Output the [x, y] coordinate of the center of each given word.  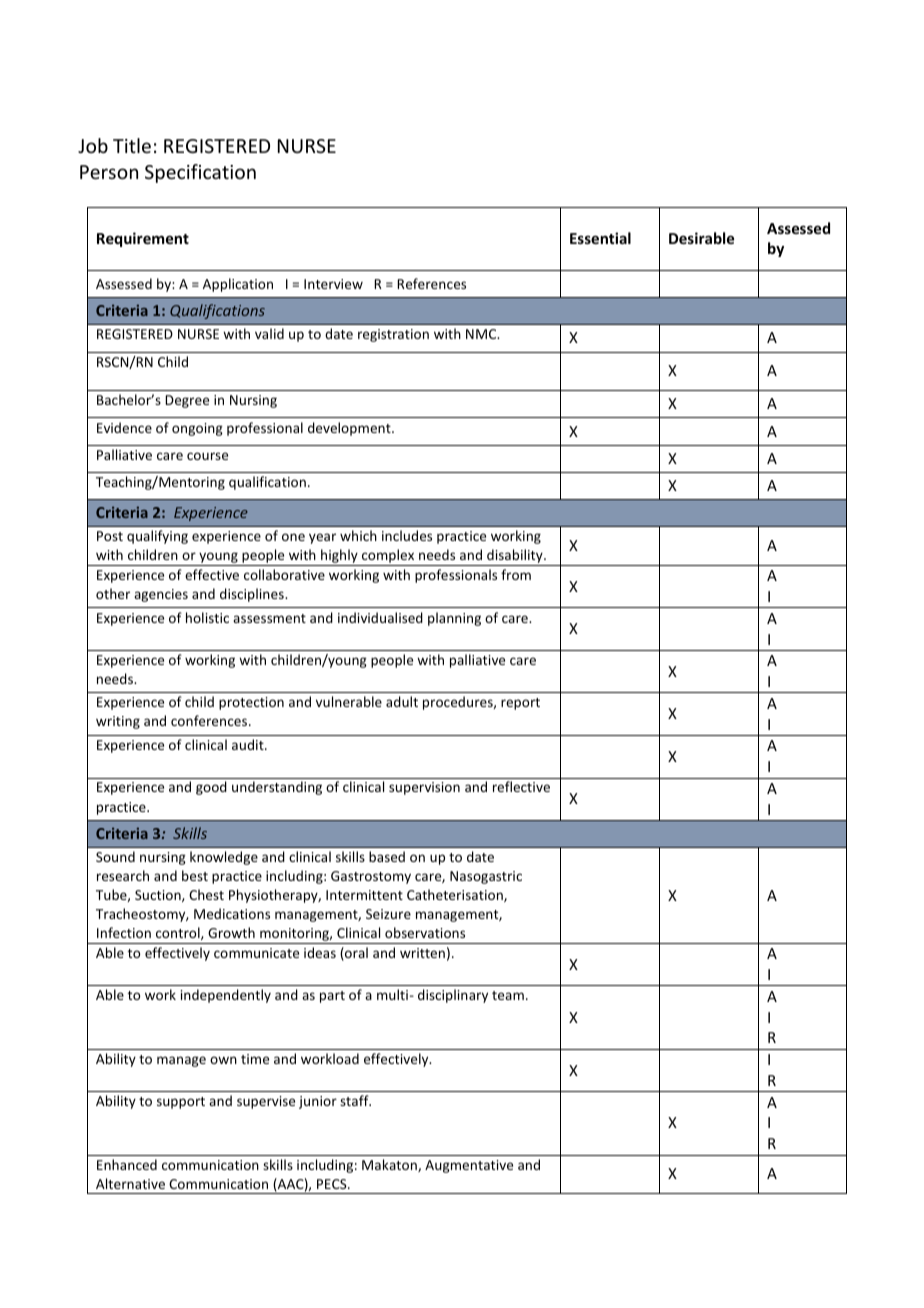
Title [132, 145]
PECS [333, 1184]
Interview [333, 284]
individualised [380, 617]
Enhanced [127, 1164]
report [520, 704]
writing [118, 722]
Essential [600, 238]
